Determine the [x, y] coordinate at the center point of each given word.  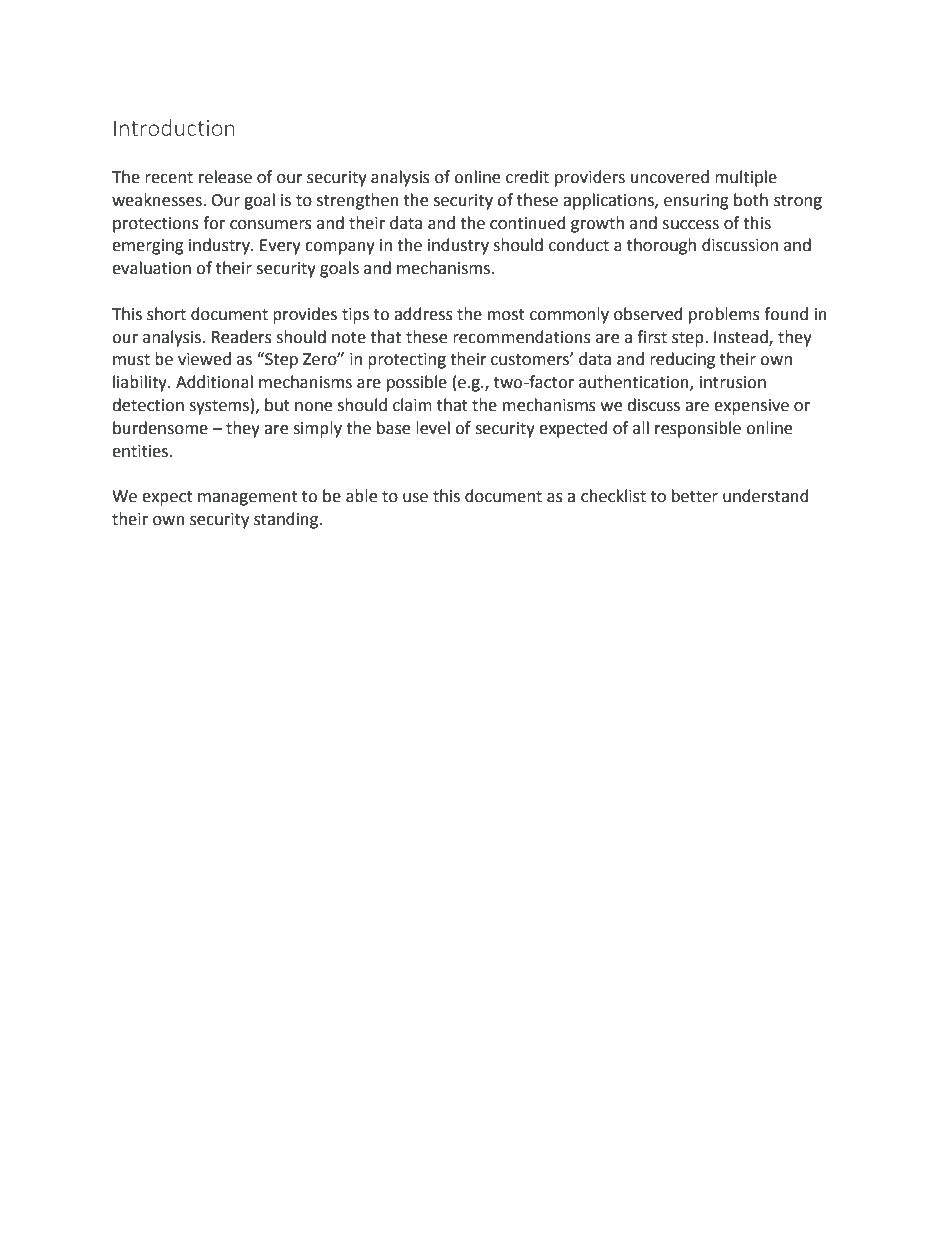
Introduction [174, 127]
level [433, 428]
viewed [204, 359]
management [248, 498]
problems [724, 315]
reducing [682, 360]
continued [528, 223]
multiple [746, 178]
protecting [407, 361]
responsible [698, 429]
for [214, 223]
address [423, 314]
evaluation [151, 268]
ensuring [696, 202]
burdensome [160, 428]
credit [527, 177]
